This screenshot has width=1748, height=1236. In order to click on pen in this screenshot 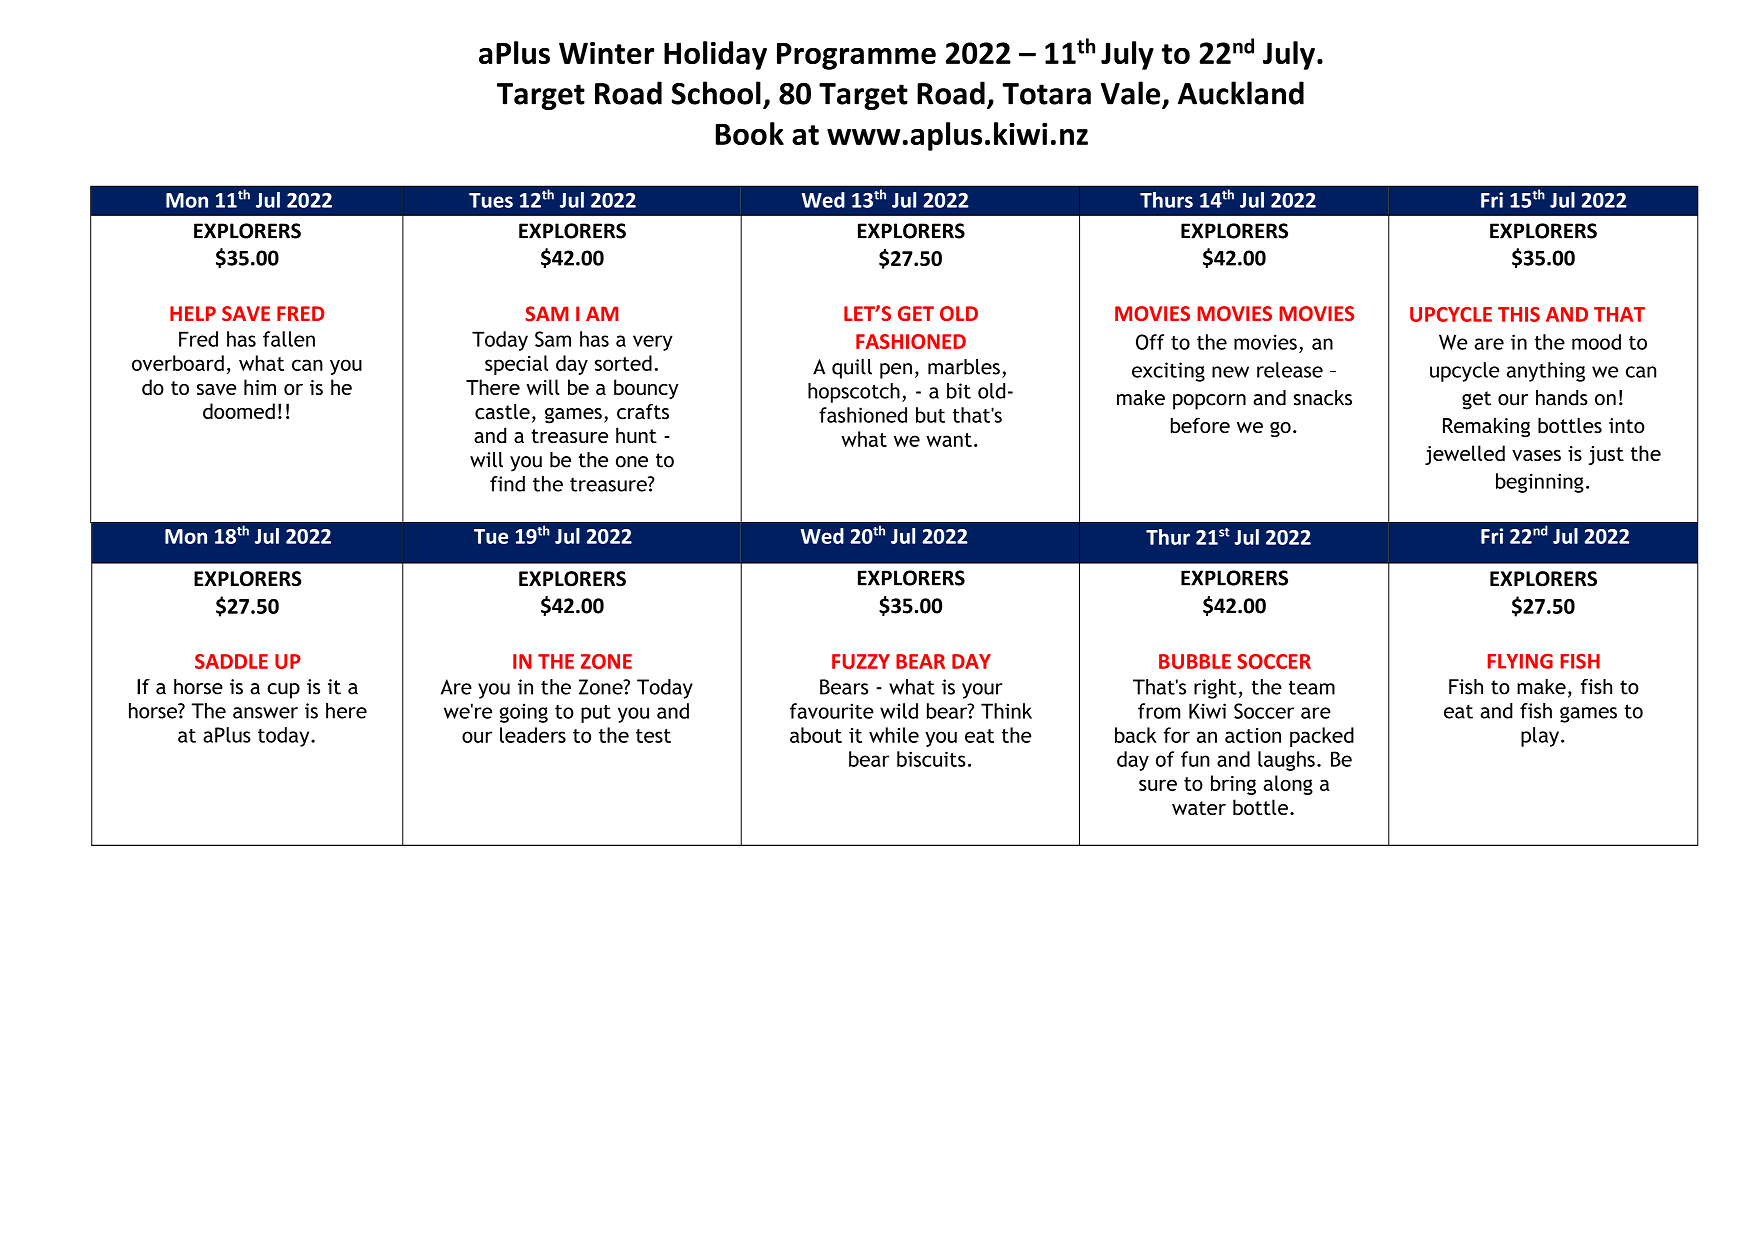, I will do `click(896, 371)`.
